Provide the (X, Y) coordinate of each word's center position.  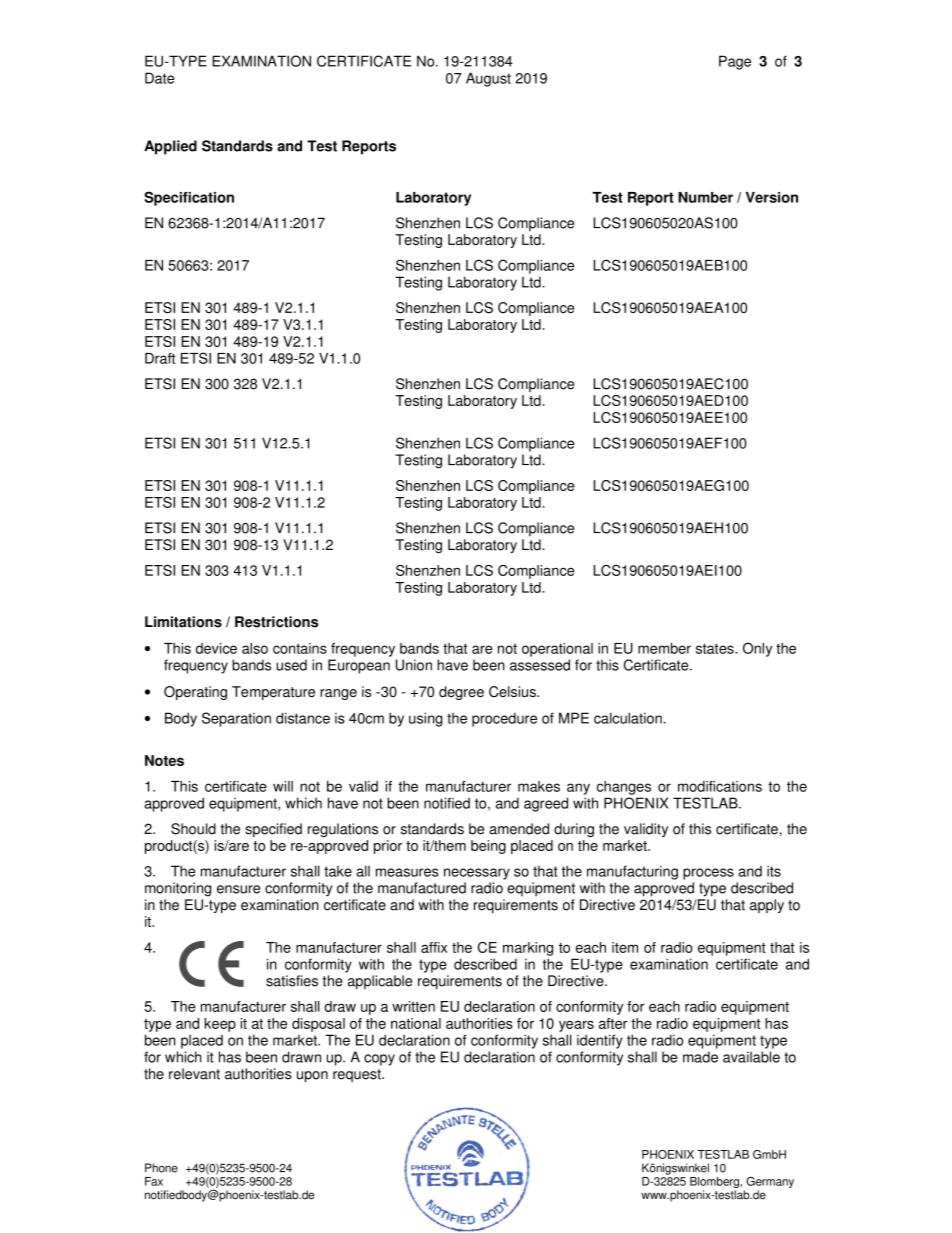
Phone (161, 1168)
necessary (477, 874)
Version (772, 197)
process (708, 874)
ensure (238, 889)
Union (414, 665)
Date (159, 78)
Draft (160, 358)
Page (735, 62)
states (716, 648)
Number (705, 197)
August (488, 79)
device (216, 648)
